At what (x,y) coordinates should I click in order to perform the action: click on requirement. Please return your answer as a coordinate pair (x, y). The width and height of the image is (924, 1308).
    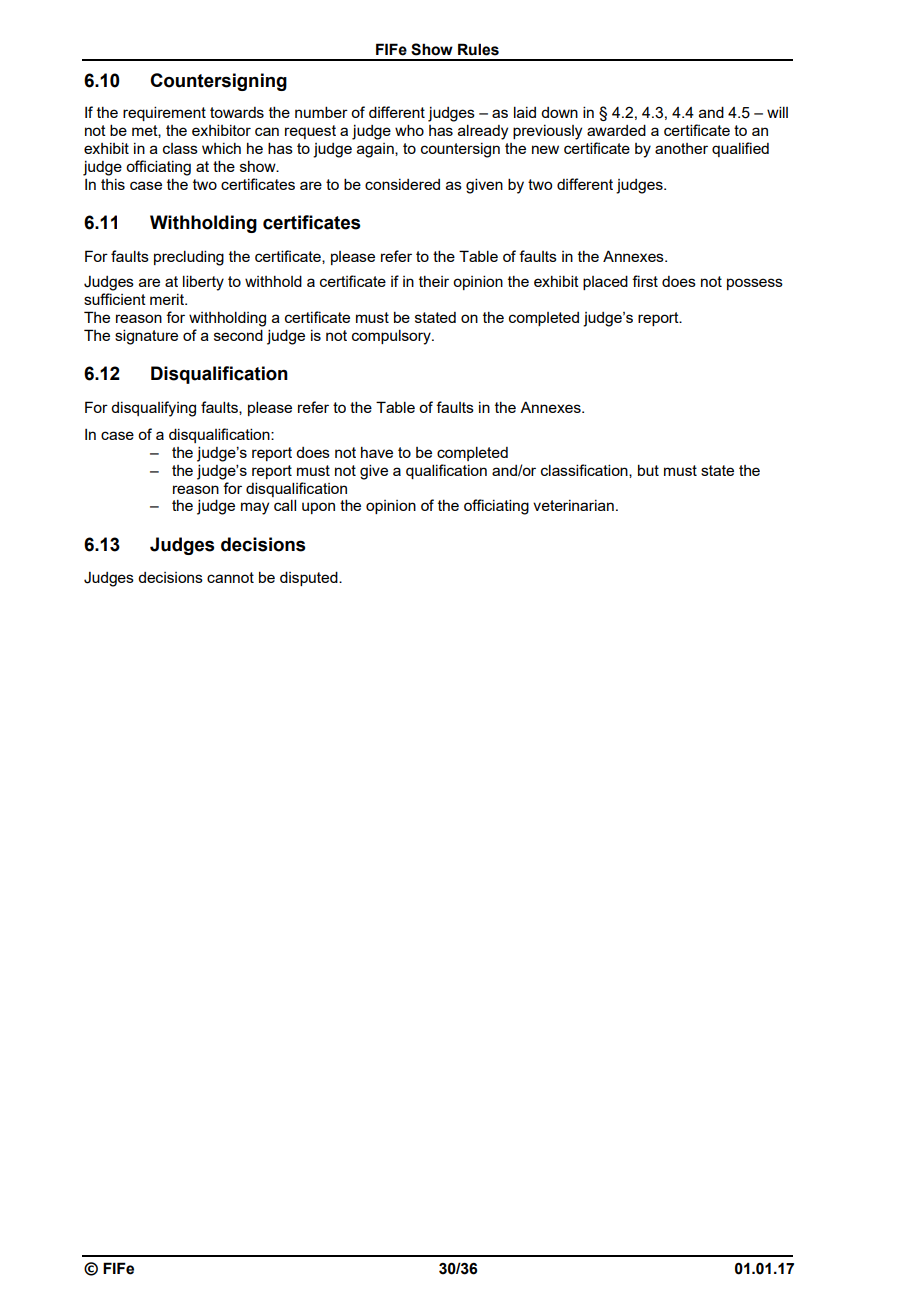
    Looking at the image, I should click on (164, 113).
